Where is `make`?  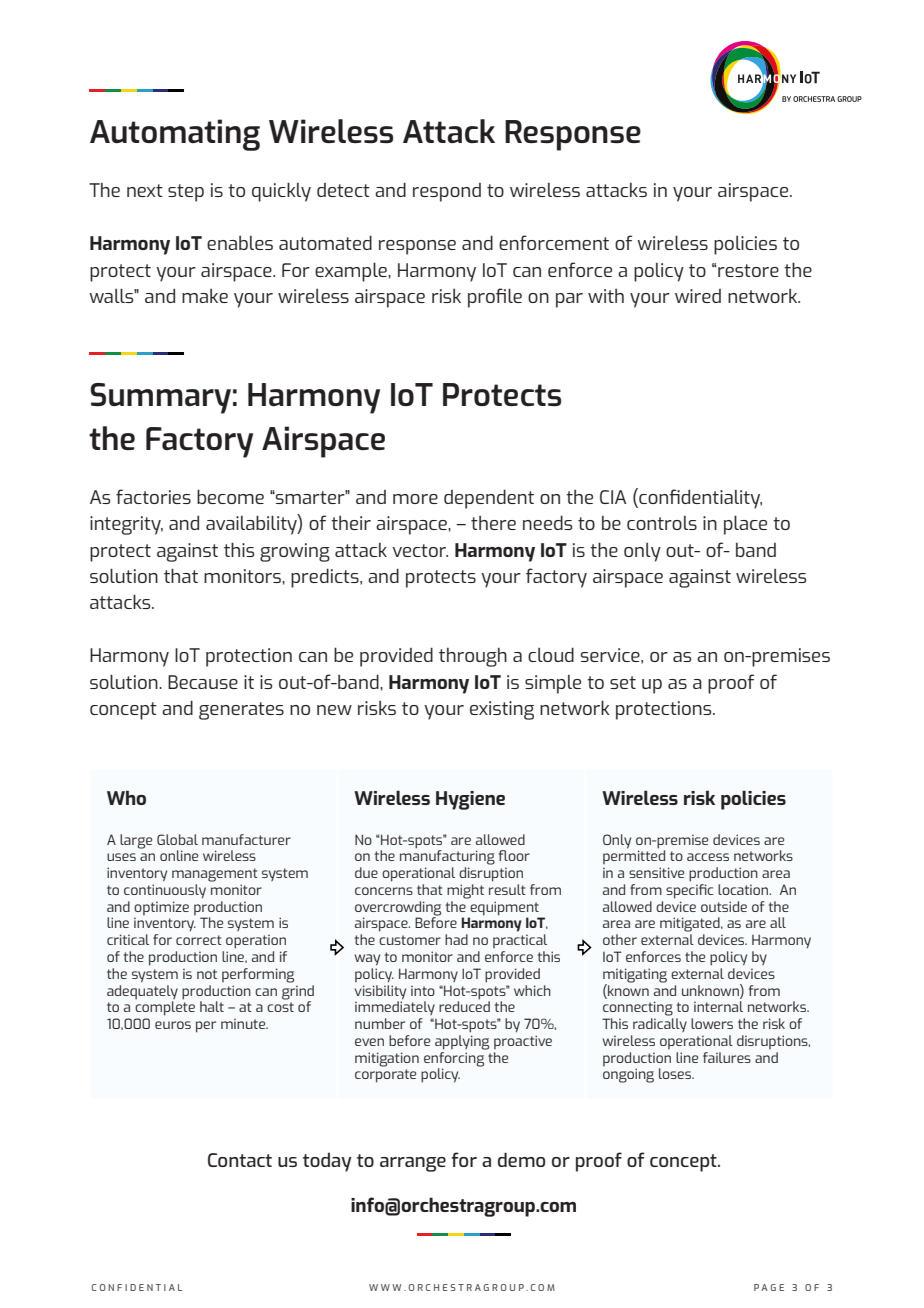
make is located at coordinates (205, 296).
